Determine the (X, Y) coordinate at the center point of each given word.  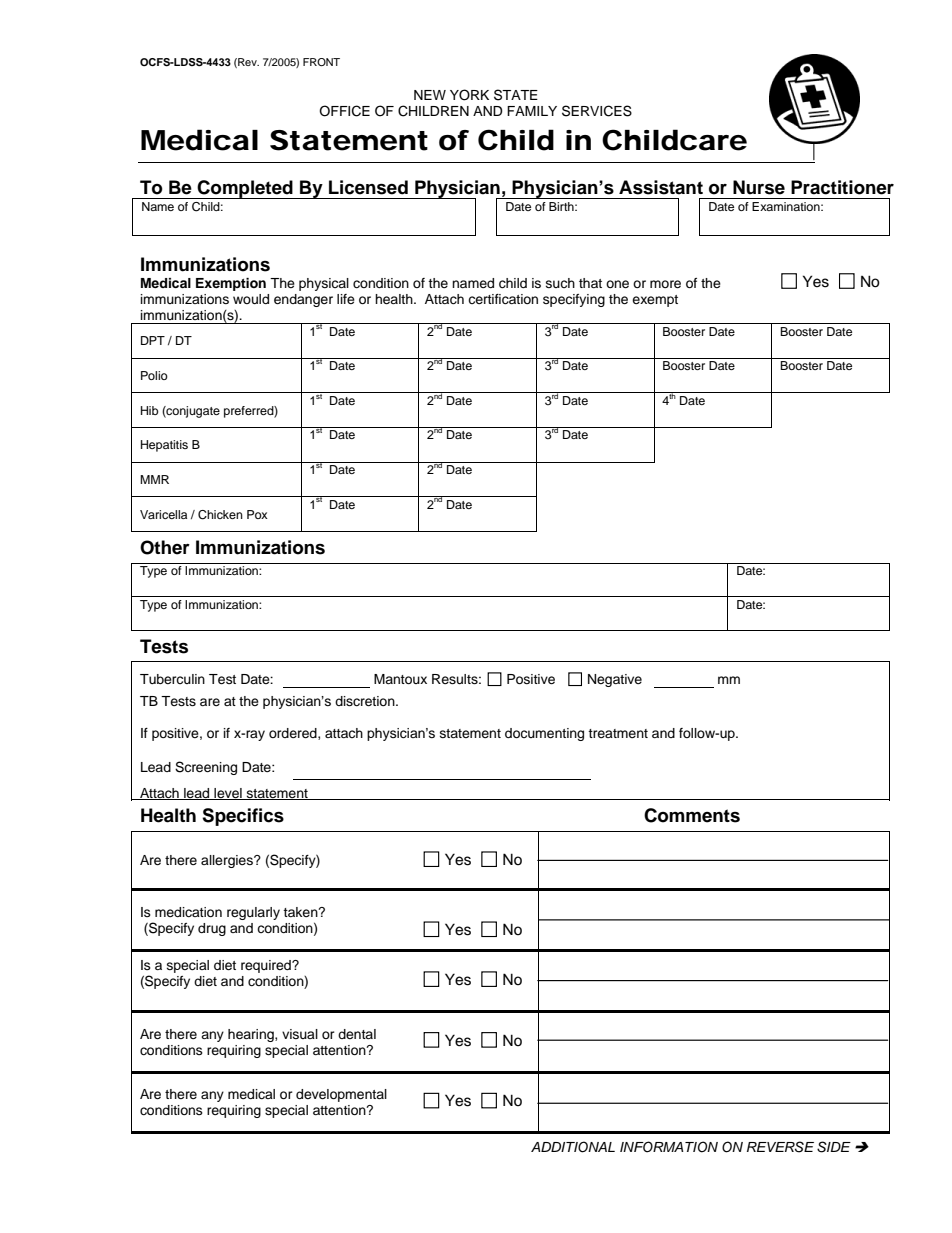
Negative (615, 680)
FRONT (321, 62)
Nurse (759, 187)
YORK (469, 95)
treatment (618, 733)
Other (165, 547)
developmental (341, 1095)
